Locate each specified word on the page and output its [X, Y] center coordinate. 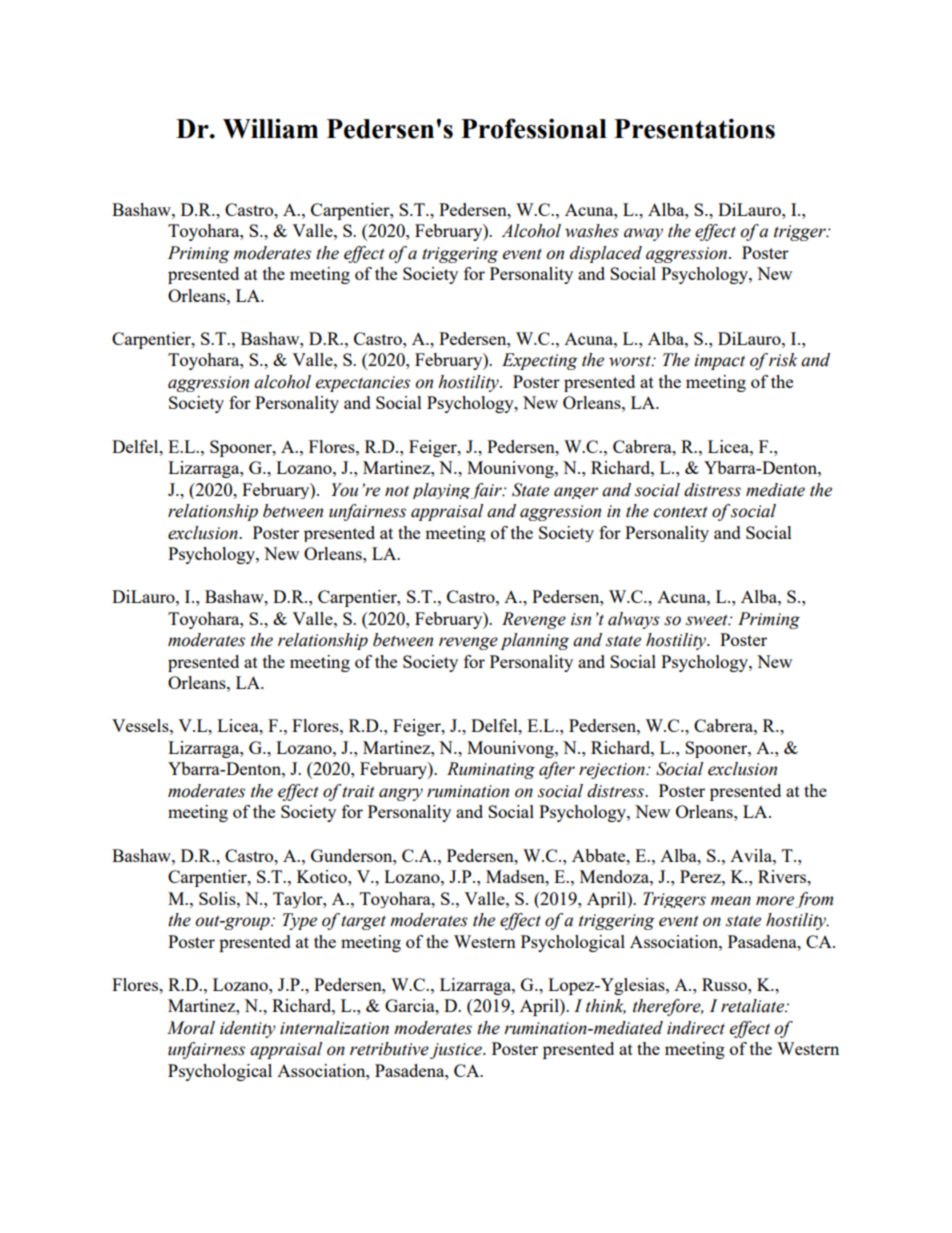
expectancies [363, 384]
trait [358, 791]
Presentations [694, 128]
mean [731, 901]
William [270, 128]
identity [248, 1029]
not [397, 491]
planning [534, 641]
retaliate [754, 1006]
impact [719, 362]
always [634, 620]
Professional [534, 128]
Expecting [540, 361]
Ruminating [491, 770]
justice [457, 1051]
